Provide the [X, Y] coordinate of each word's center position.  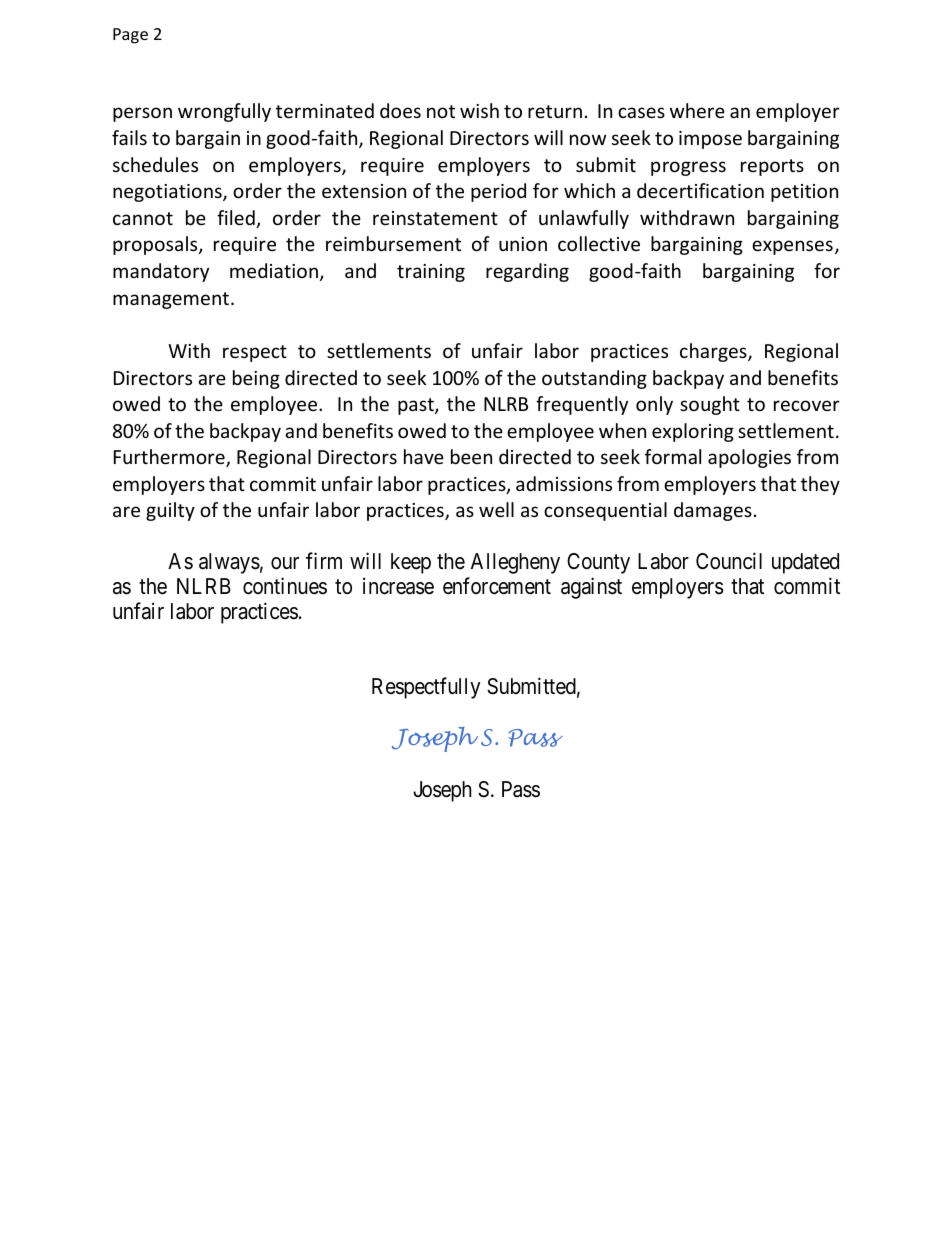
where [697, 110]
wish [479, 110]
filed [237, 219]
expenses [792, 247]
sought [710, 405]
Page [130, 36]
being [256, 379]
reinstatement [435, 218]
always [229, 563]
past [417, 406]
